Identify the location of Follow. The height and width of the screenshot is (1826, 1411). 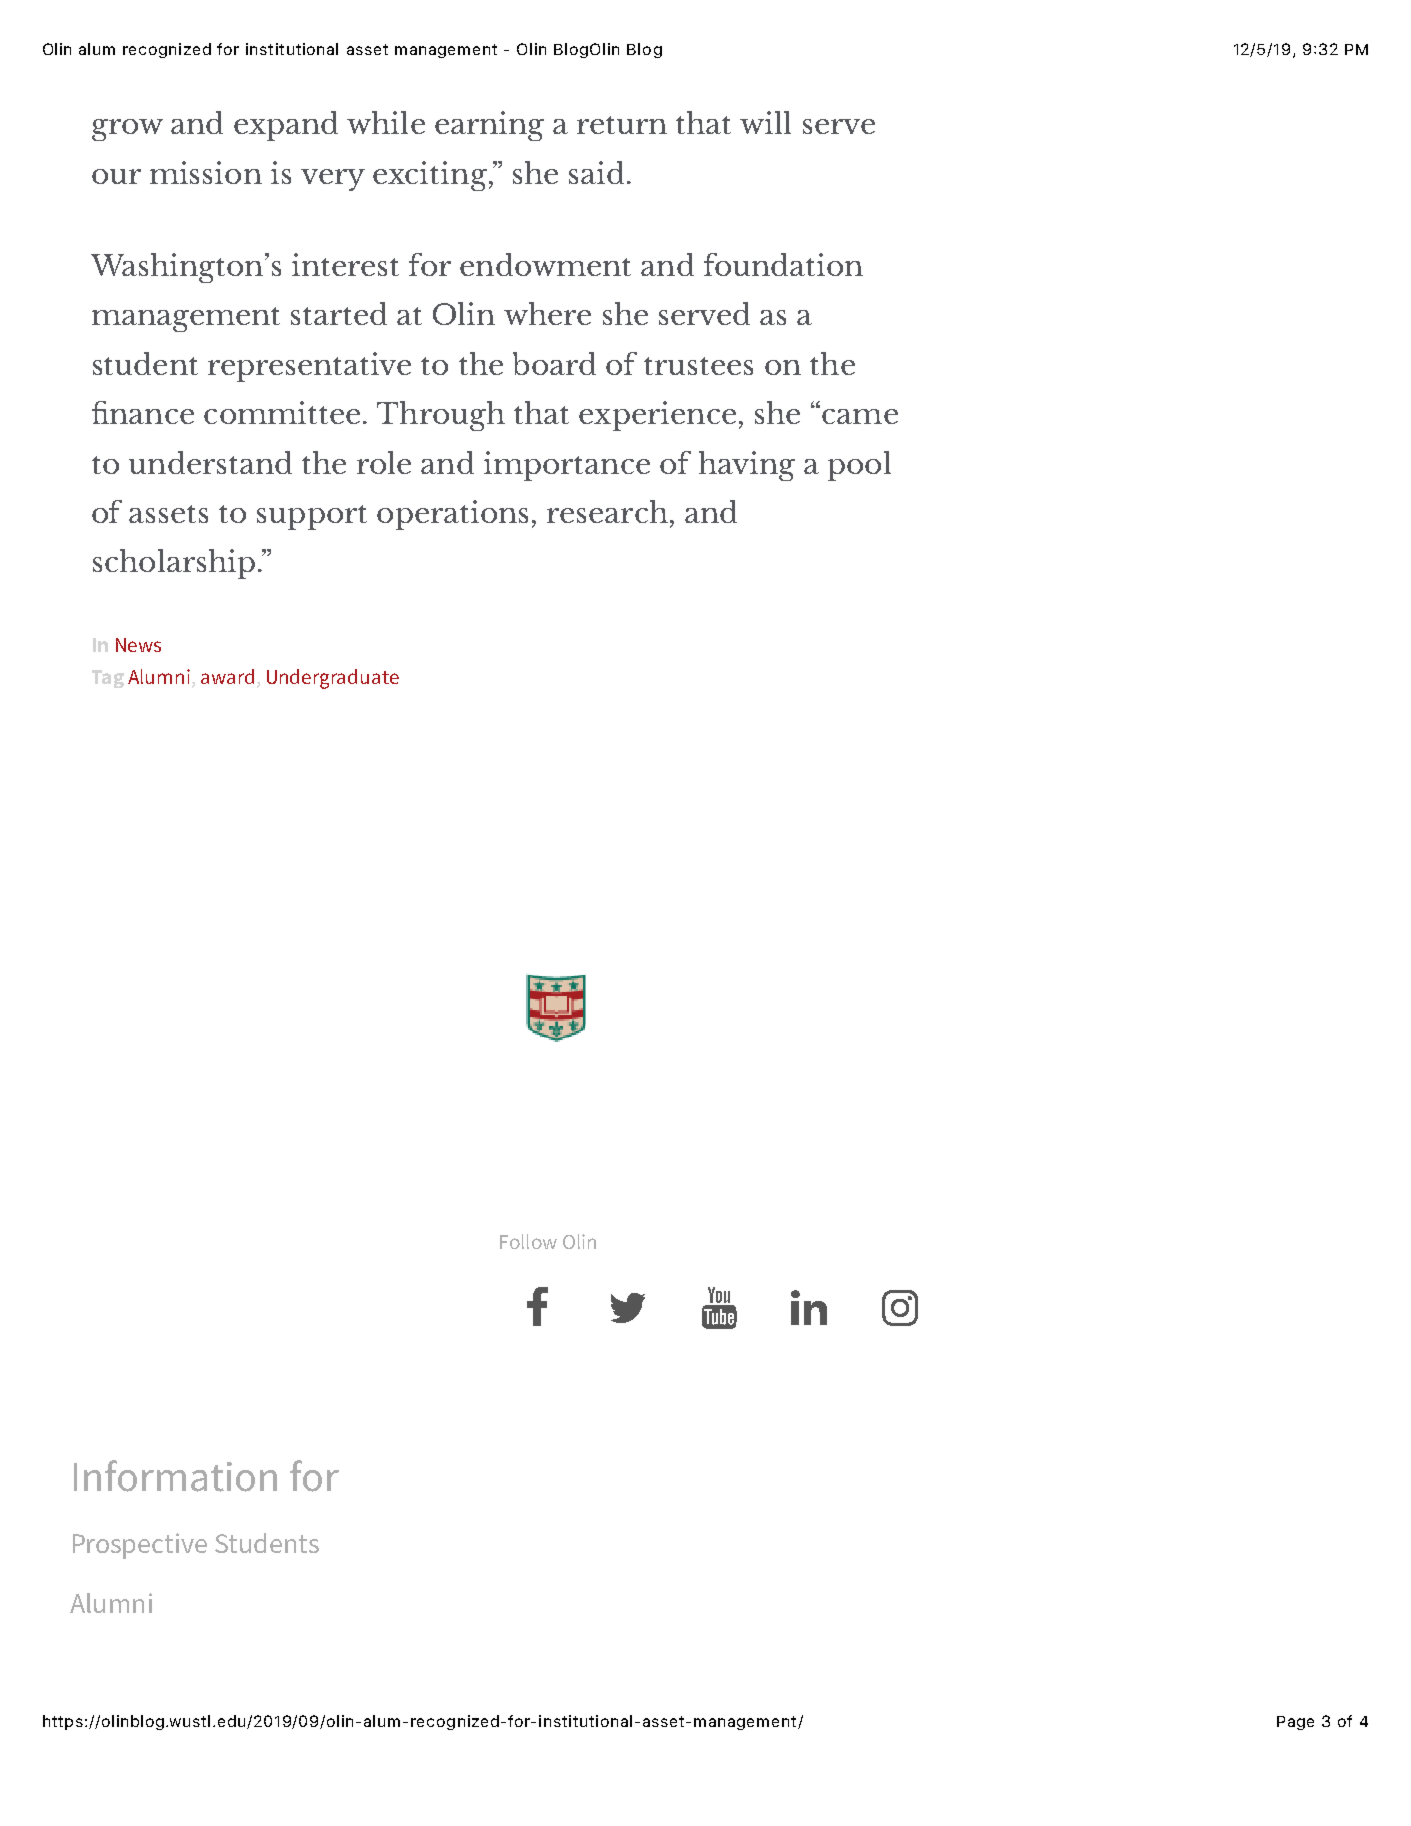
(528, 1241).
